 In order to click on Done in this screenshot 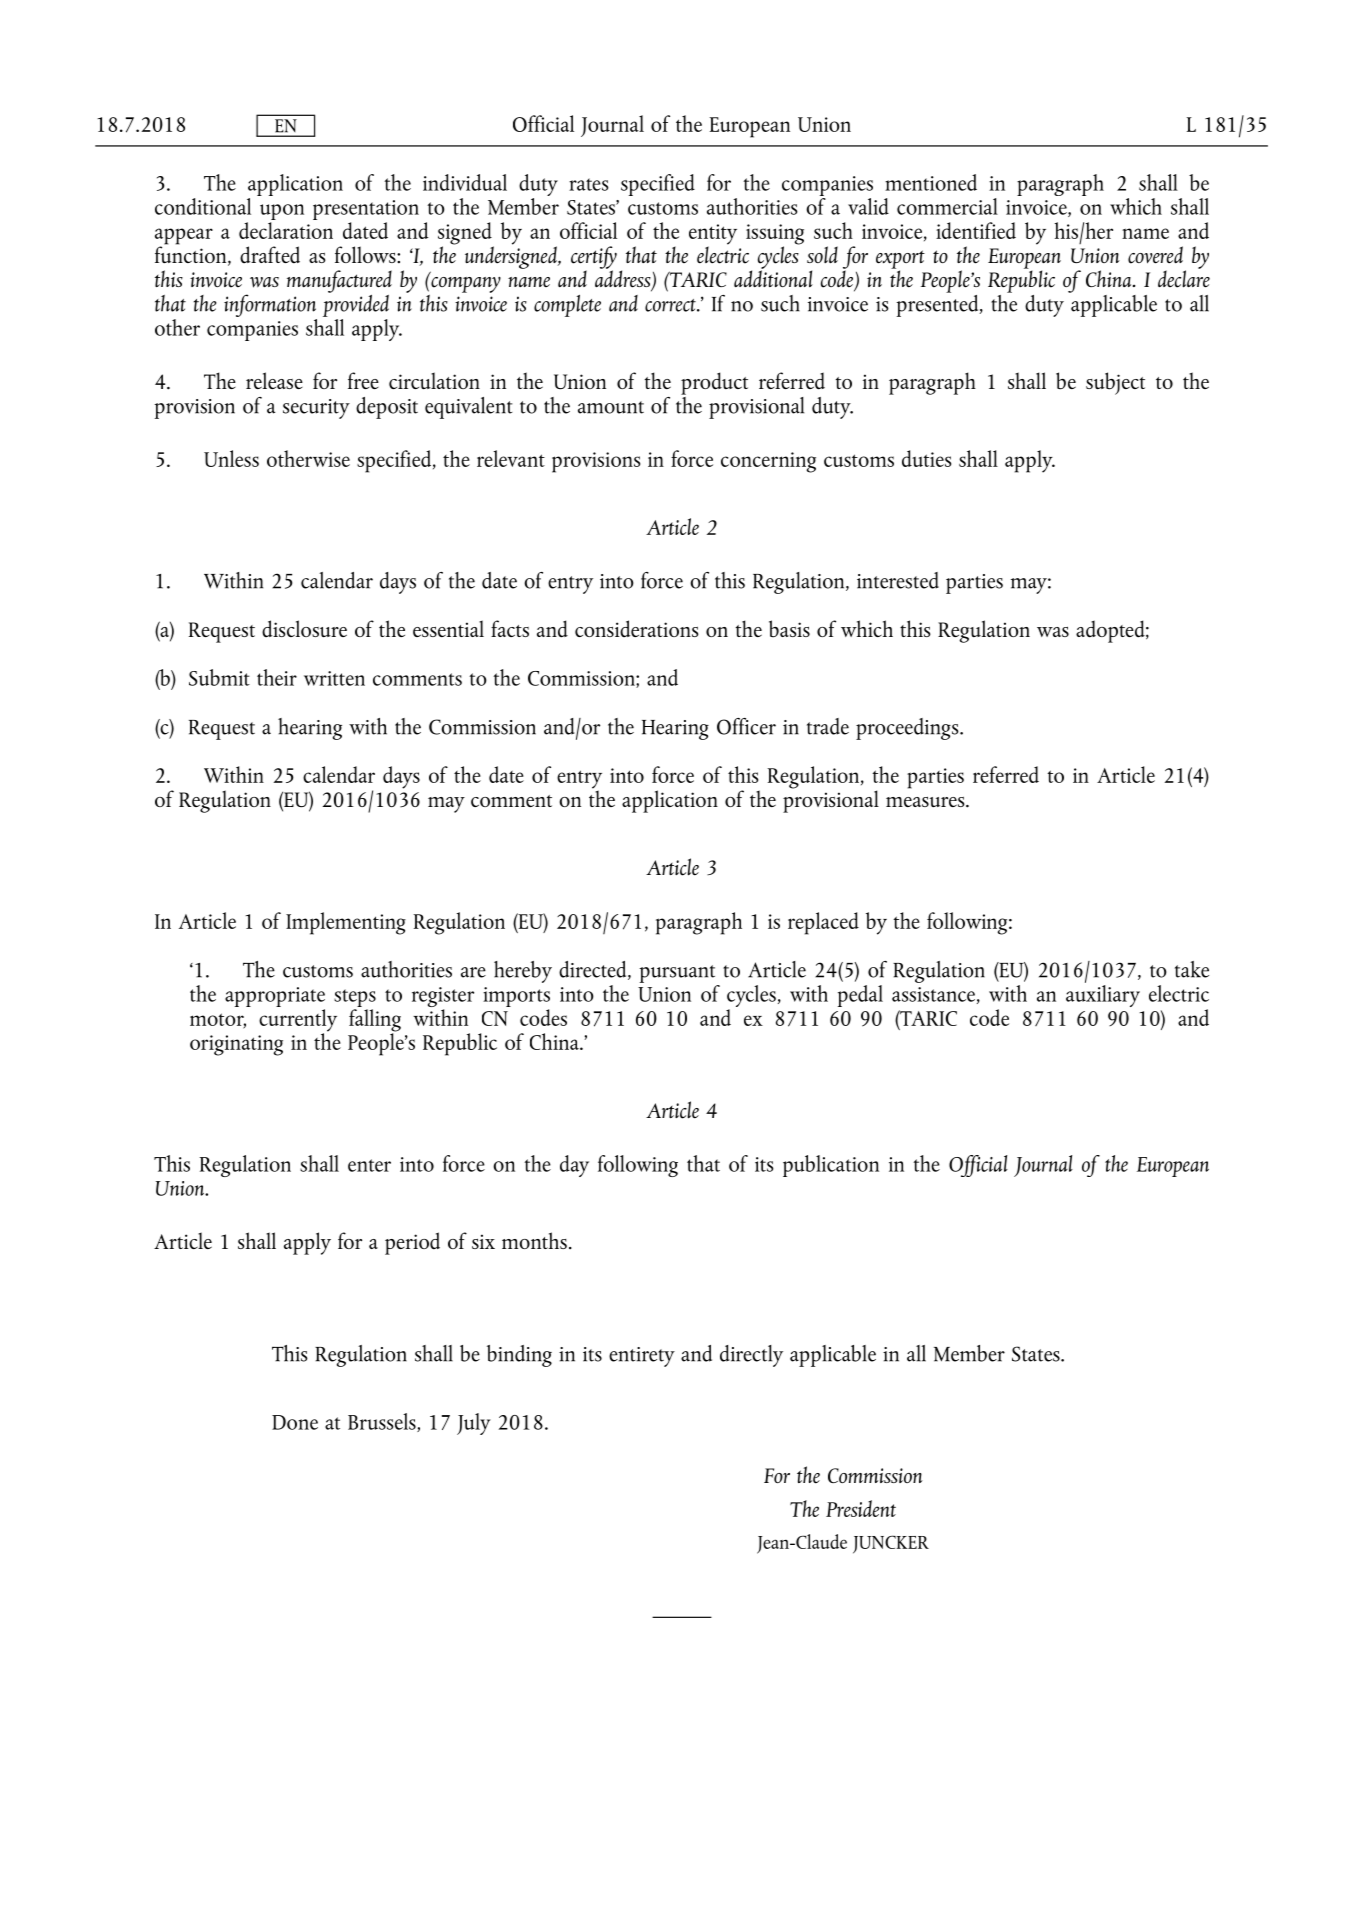, I will do `click(295, 1422)`.
